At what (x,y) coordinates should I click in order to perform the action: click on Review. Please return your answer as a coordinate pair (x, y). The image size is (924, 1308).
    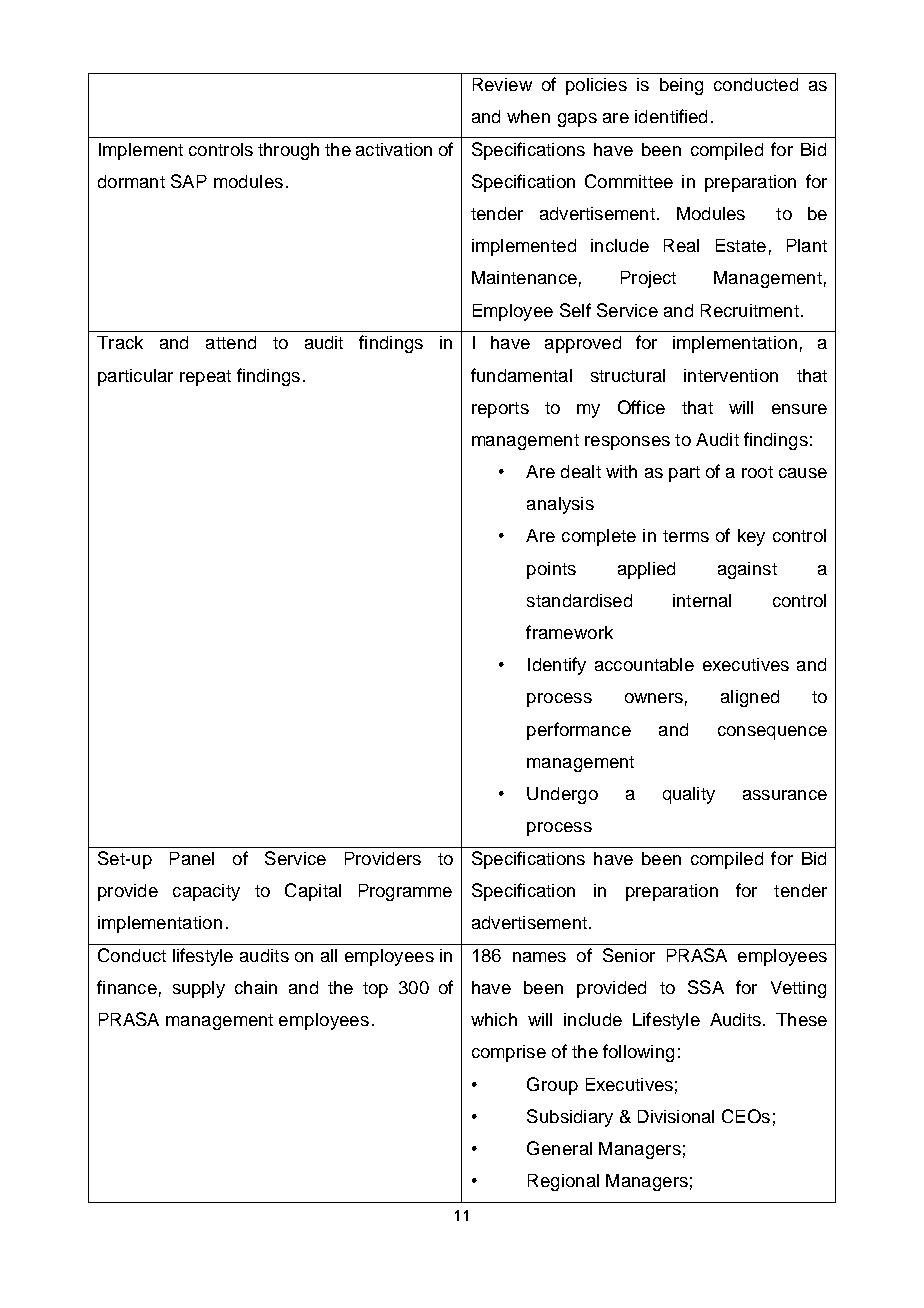
    Looking at the image, I should click on (502, 84).
